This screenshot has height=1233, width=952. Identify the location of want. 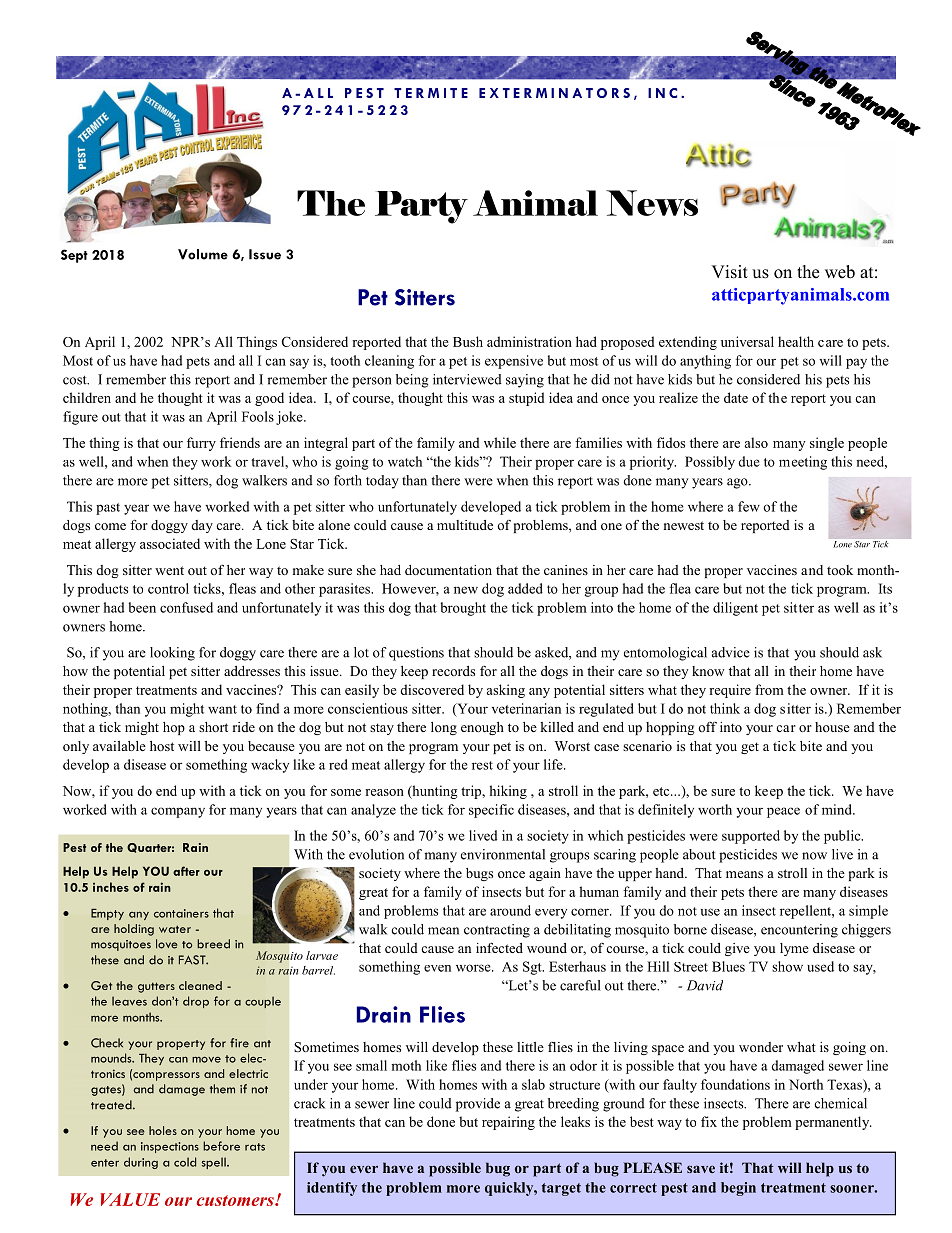
(222, 709).
